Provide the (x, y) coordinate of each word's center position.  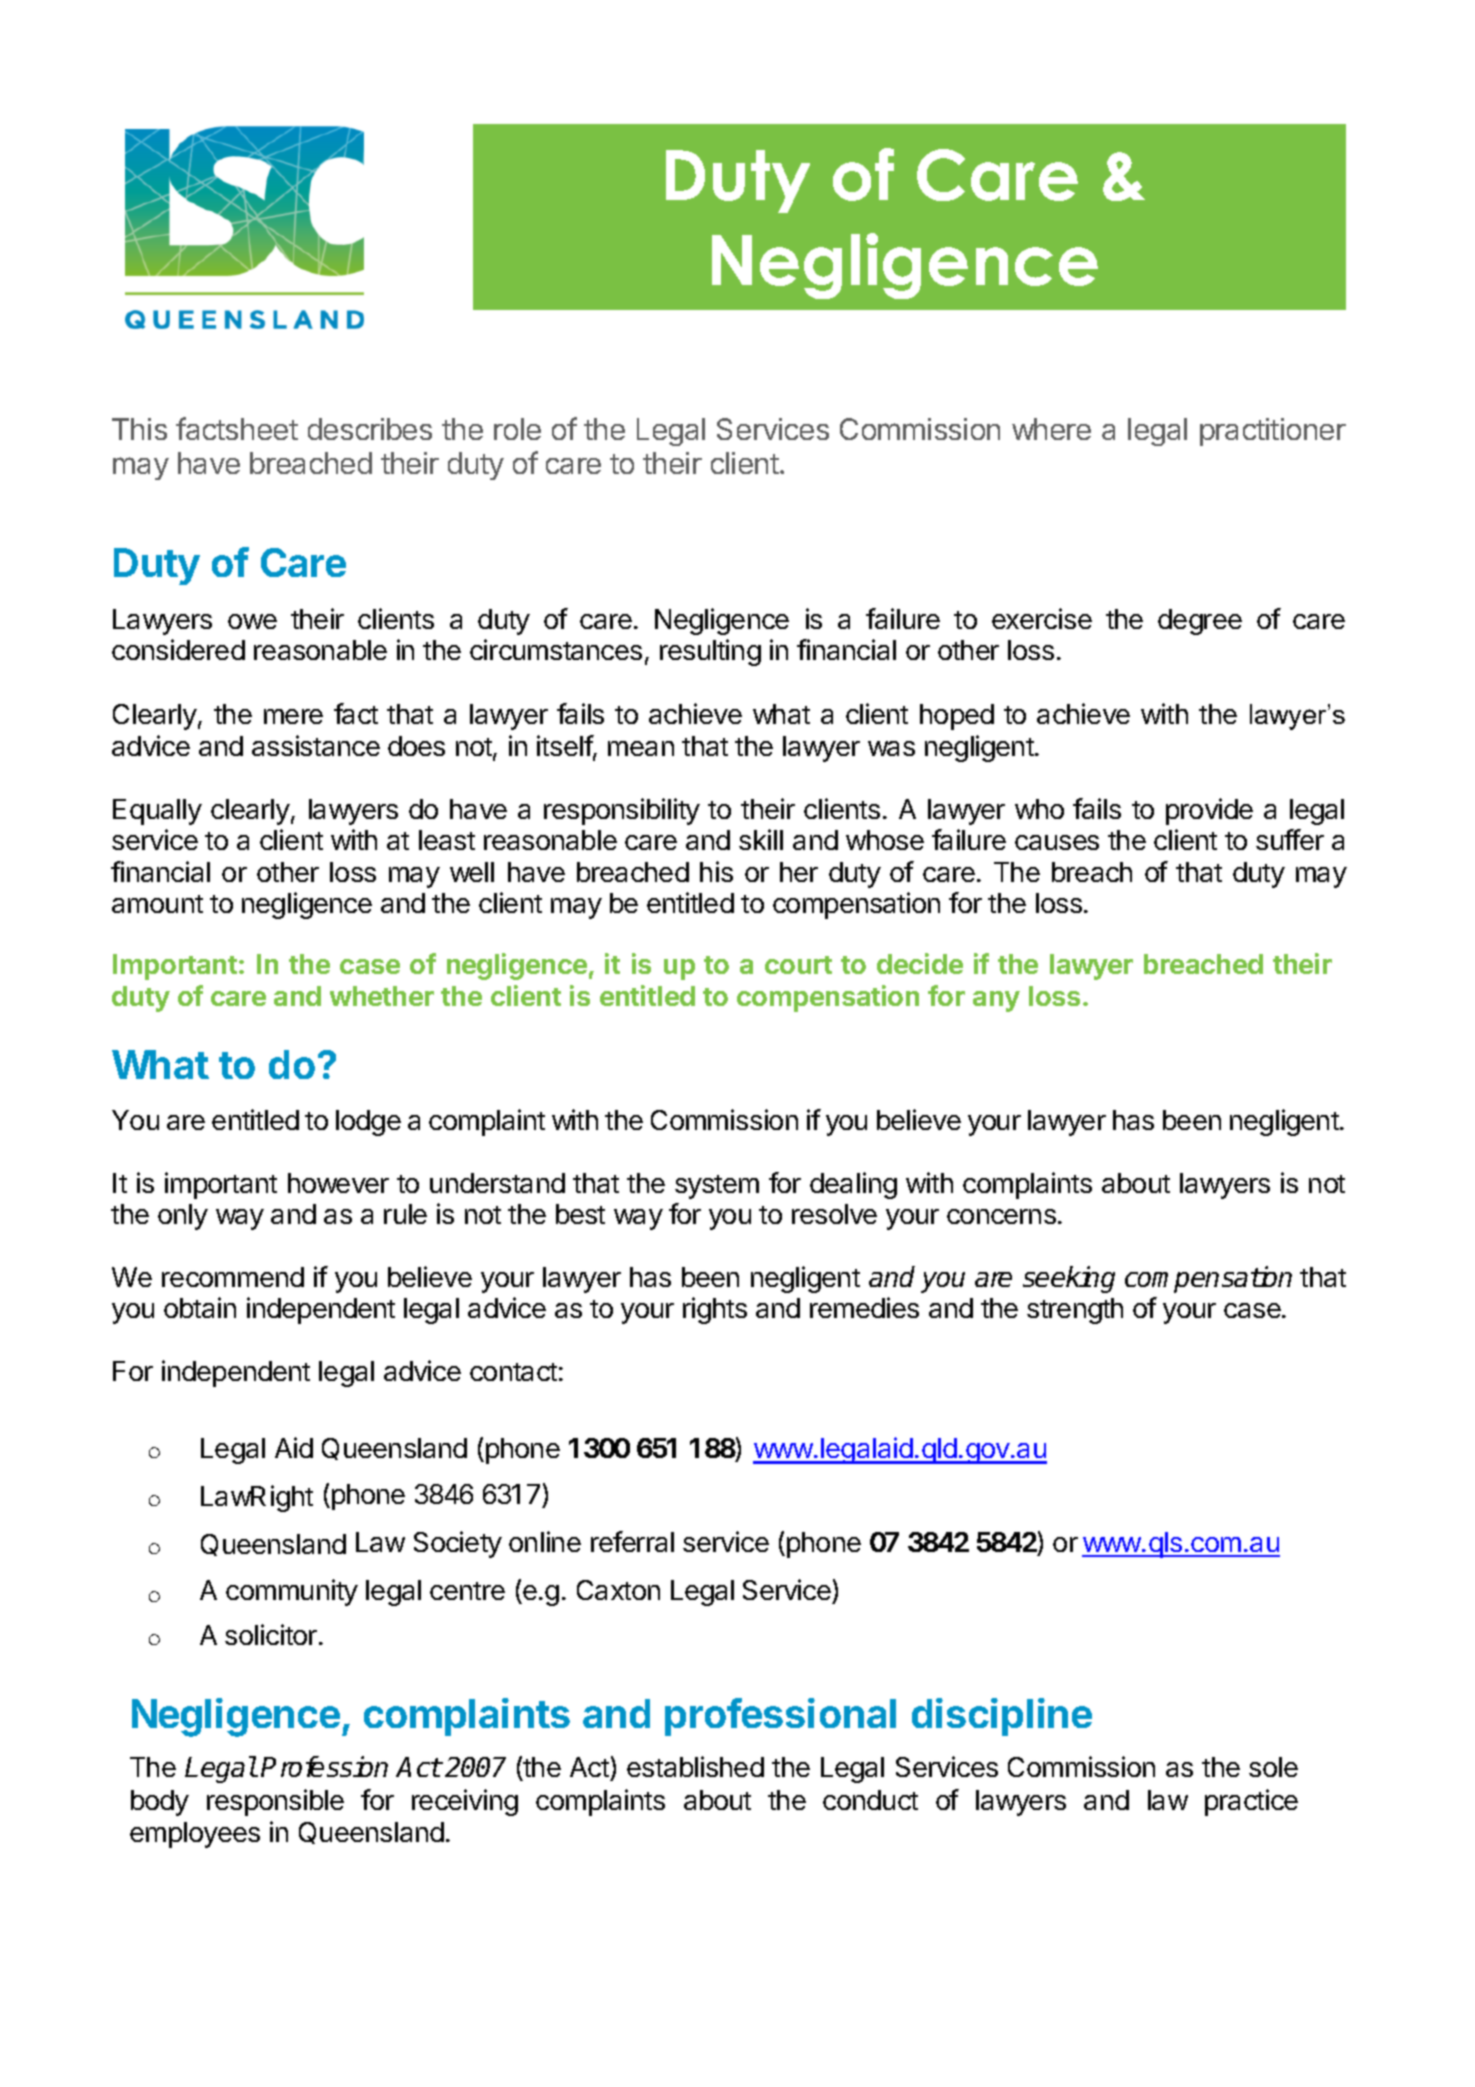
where (1051, 429)
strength (1075, 1311)
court (798, 965)
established (695, 1766)
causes (1057, 842)
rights (715, 1310)
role (517, 429)
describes (370, 429)
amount (157, 904)
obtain (200, 1307)
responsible (275, 1802)
